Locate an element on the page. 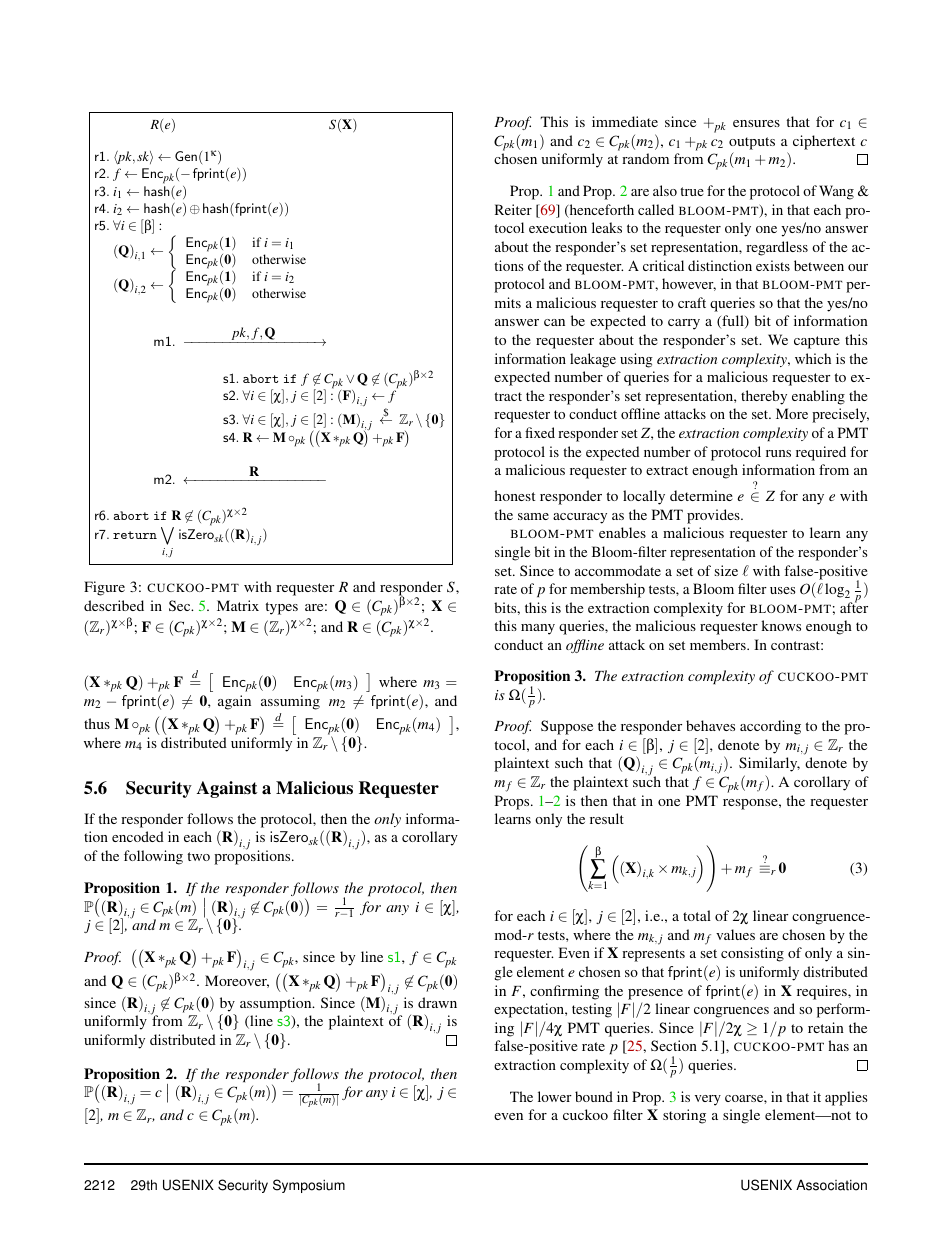 This image has height=1233, width=952. immediate is located at coordinates (625, 121).
